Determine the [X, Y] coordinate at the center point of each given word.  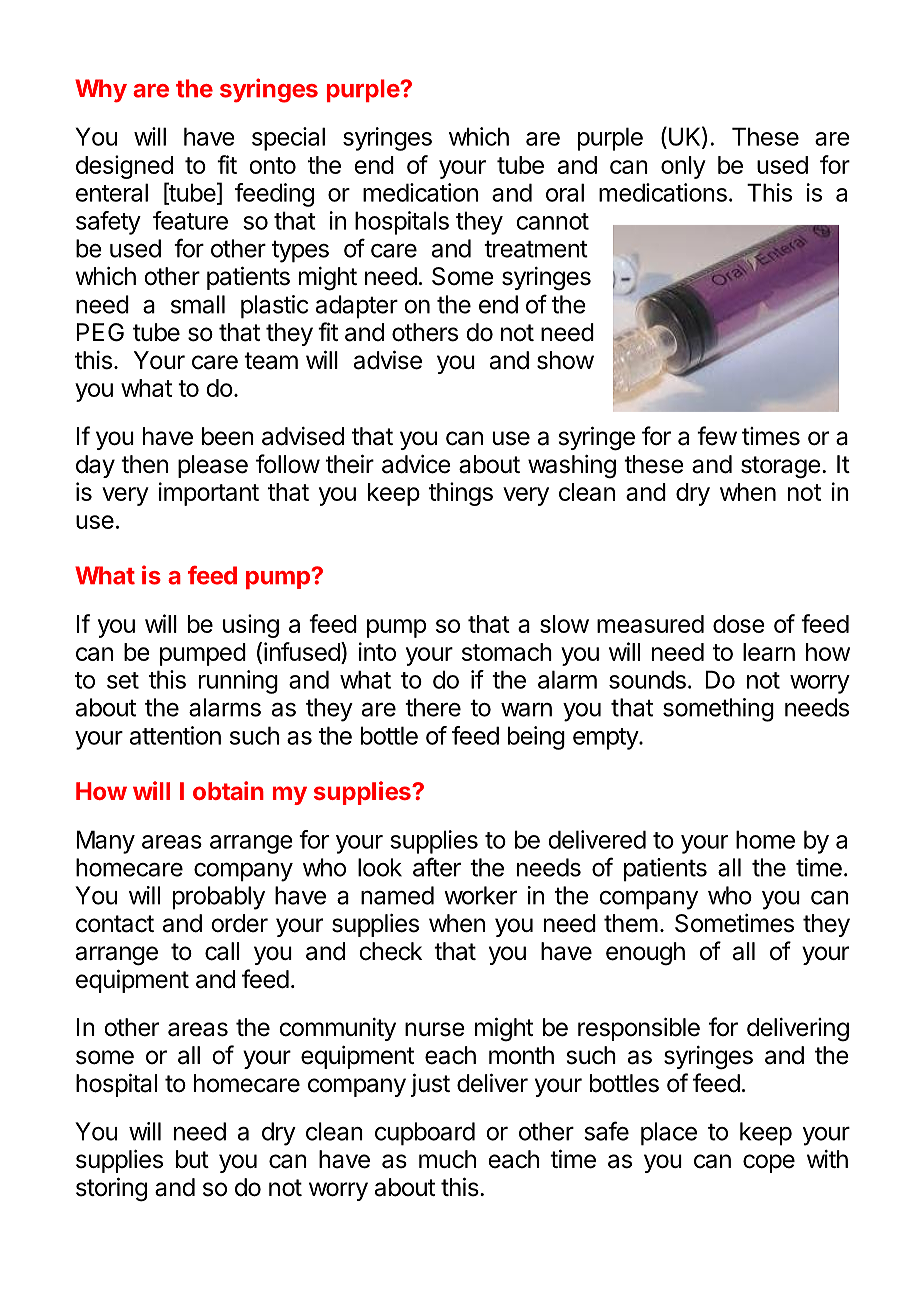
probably [219, 898]
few [717, 436]
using [251, 626]
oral [565, 192]
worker [480, 895]
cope [769, 1163]
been [228, 436]
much [447, 1159]
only [683, 167]
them [631, 923]
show [565, 360]
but [192, 1159]
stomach [507, 652]
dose [739, 624]
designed [124, 167]
